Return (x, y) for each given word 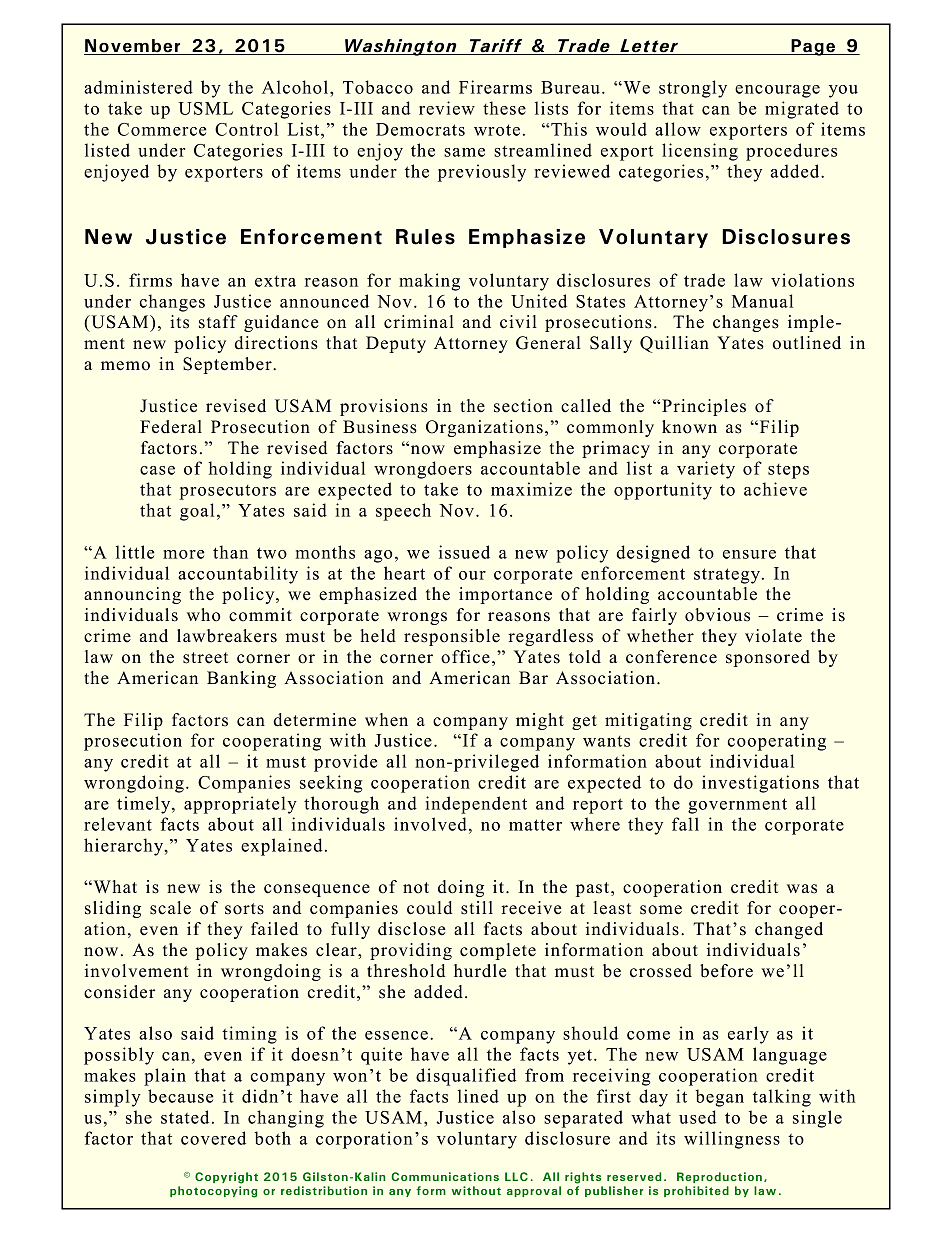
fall (685, 824)
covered (213, 1138)
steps (788, 471)
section (523, 406)
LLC (516, 1176)
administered (138, 87)
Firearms (495, 87)
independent (476, 805)
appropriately (240, 805)
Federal (171, 427)
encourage (777, 91)
